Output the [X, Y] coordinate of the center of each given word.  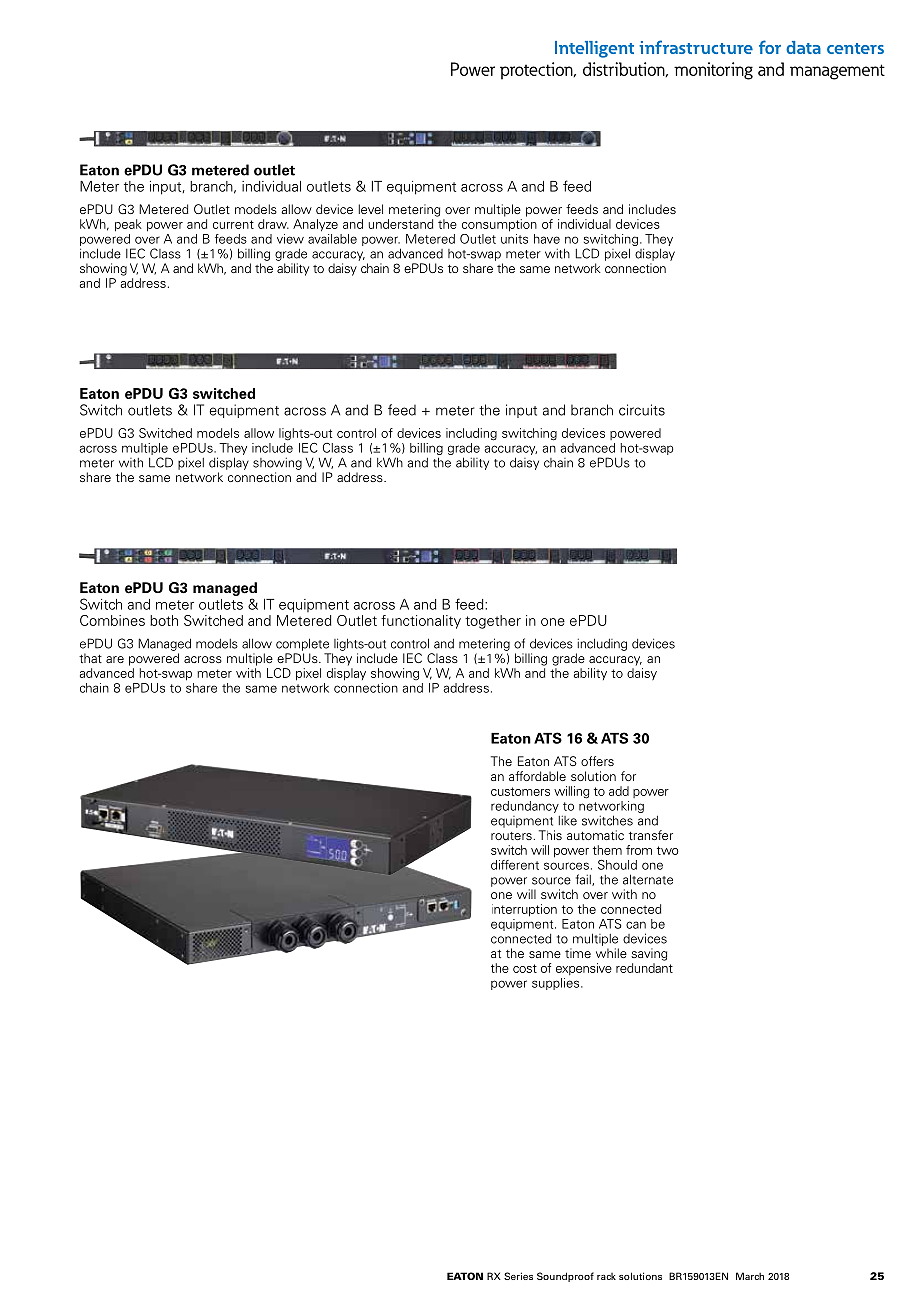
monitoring [713, 71]
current [233, 224]
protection [537, 71]
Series [518, 1276]
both [164, 620]
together [493, 622]
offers [597, 761]
